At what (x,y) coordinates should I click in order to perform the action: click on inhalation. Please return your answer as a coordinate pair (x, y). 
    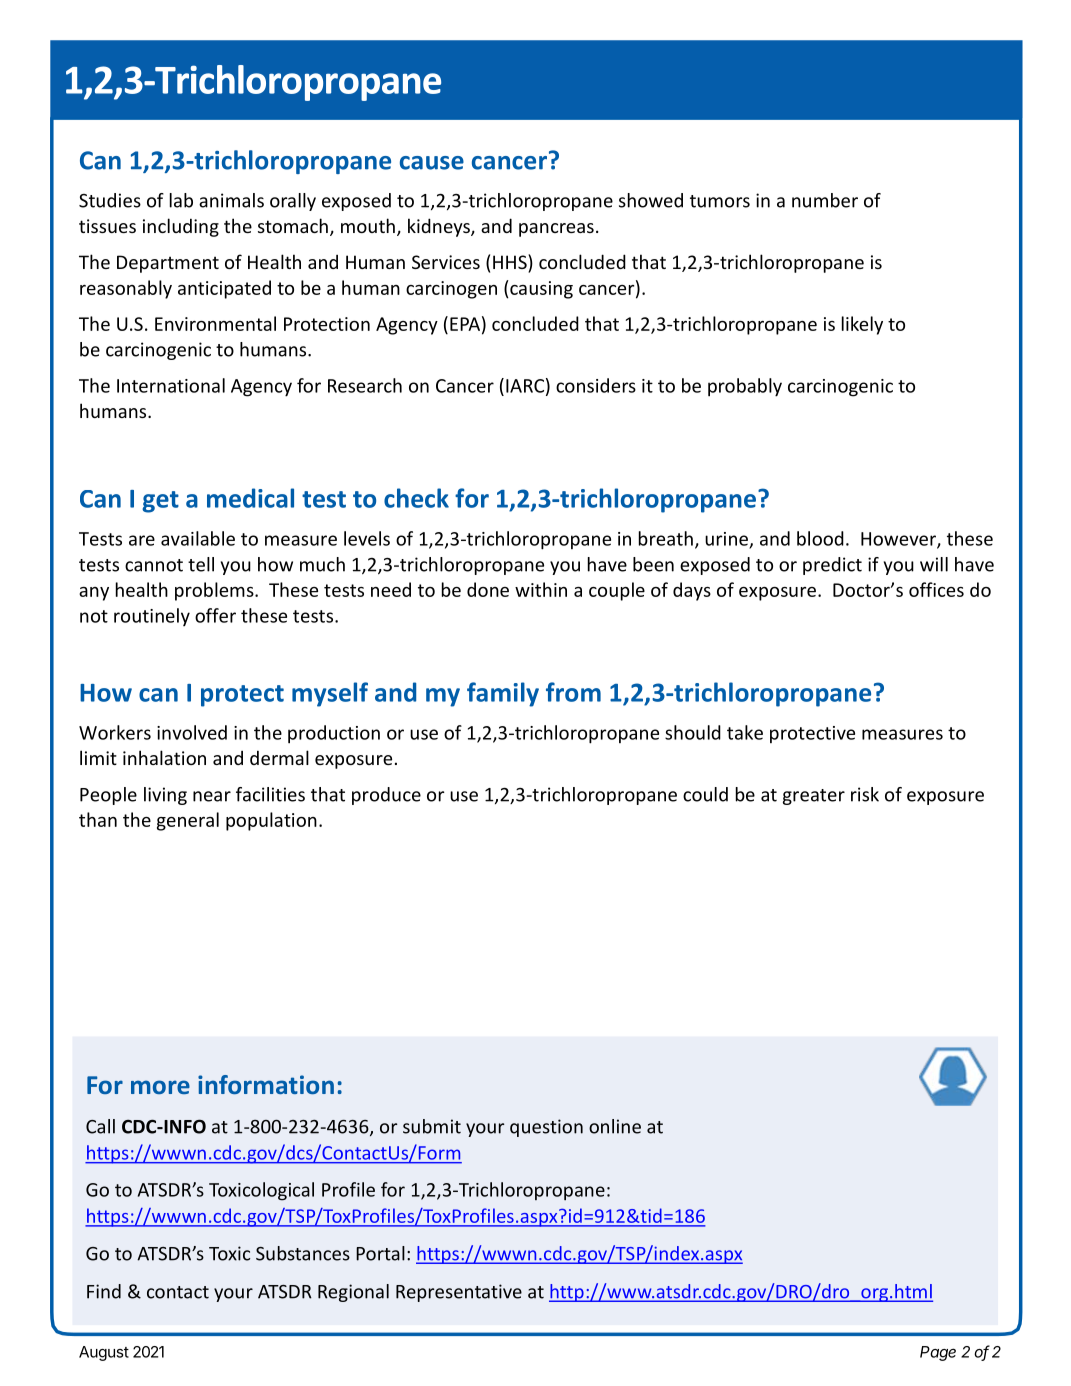
    Looking at the image, I should click on (164, 757).
